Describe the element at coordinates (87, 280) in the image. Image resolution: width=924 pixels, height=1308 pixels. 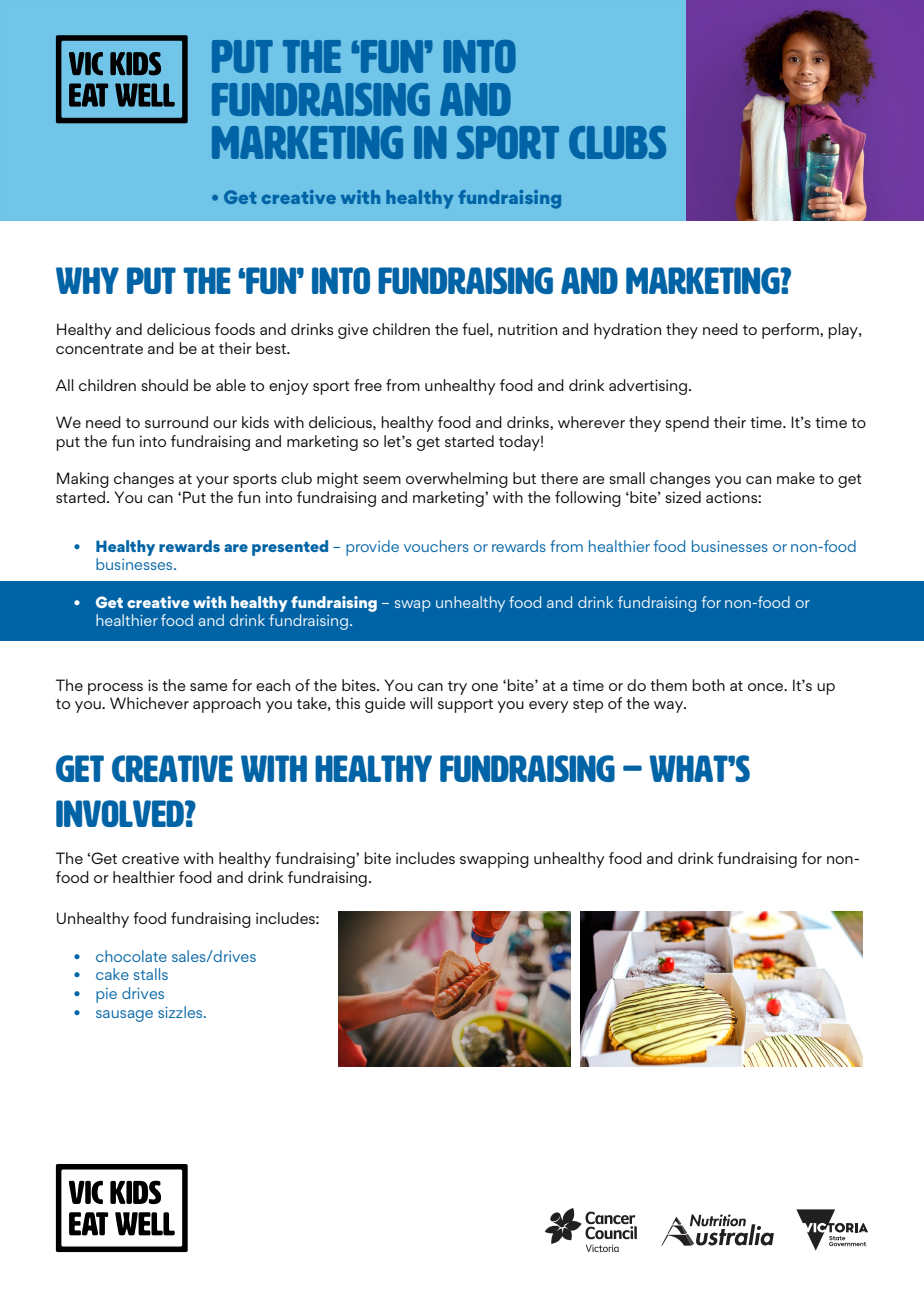
I see `WHY` at that location.
